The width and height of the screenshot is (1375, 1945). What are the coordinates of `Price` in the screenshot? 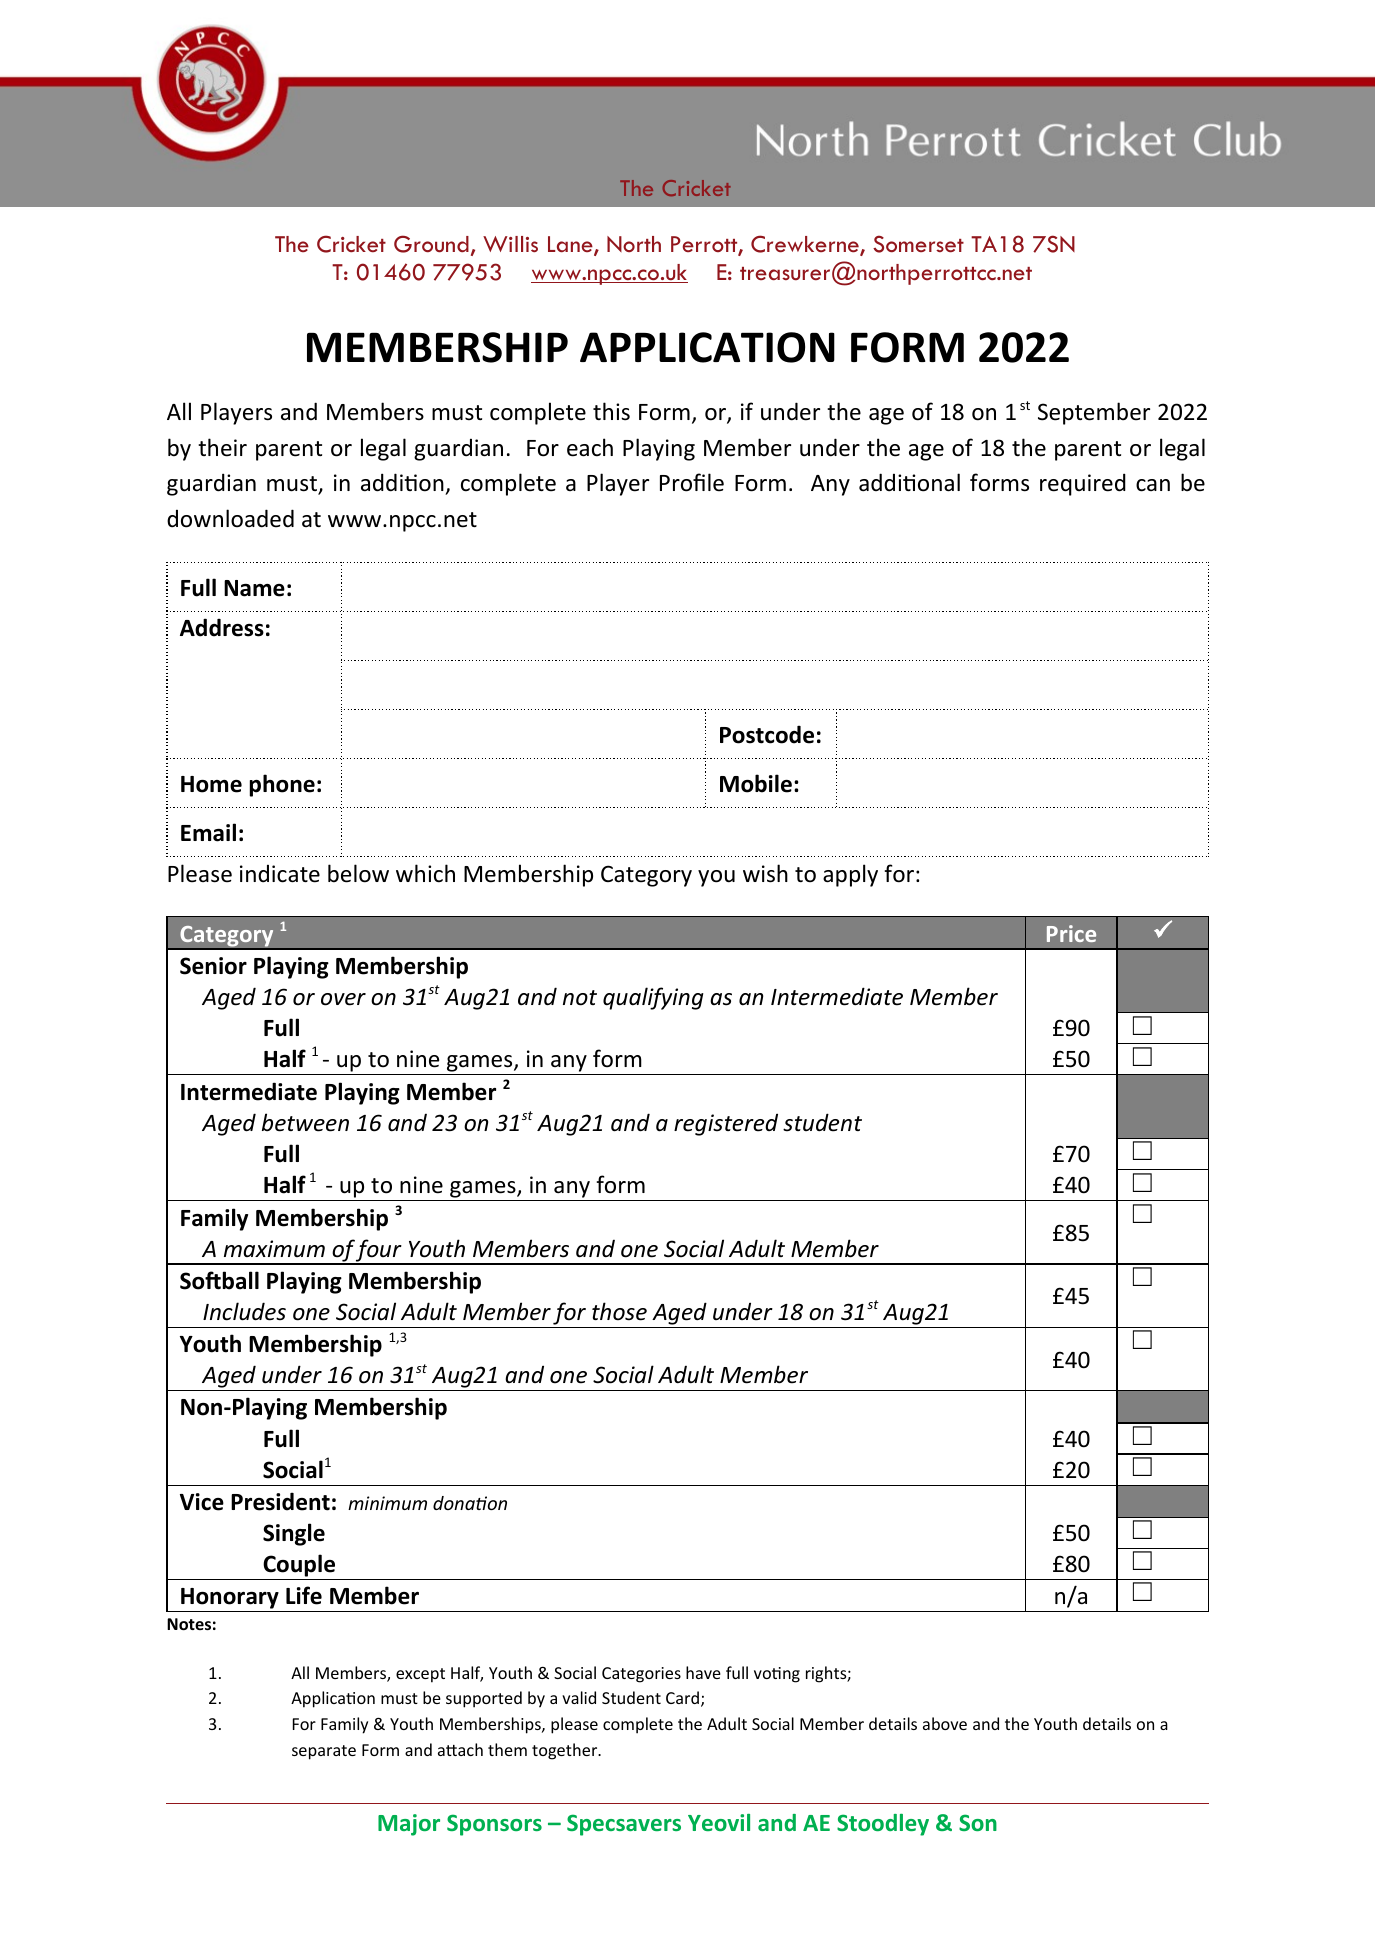 It's located at (1071, 933).
